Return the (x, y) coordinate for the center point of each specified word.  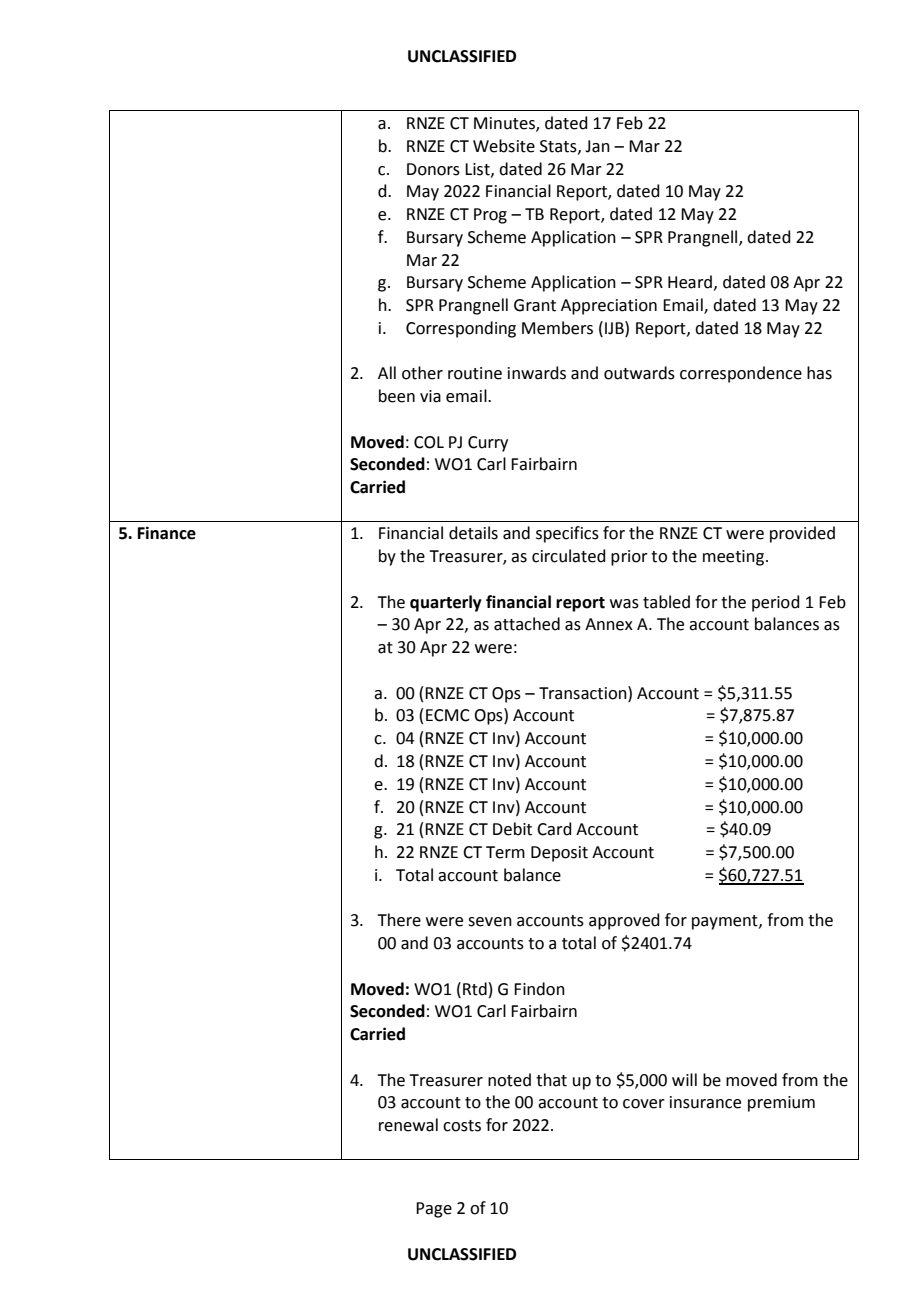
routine (475, 373)
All (387, 372)
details (473, 533)
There (399, 920)
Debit (512, 829)
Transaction (584, 693)
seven (490, 922)
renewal (408, 1125)
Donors (433, 169)
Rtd (475, 989)
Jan (597, 146)
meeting (735, 558)
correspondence (741, 374)
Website (504, 146)
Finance (167, 533)
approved (624, 921)
